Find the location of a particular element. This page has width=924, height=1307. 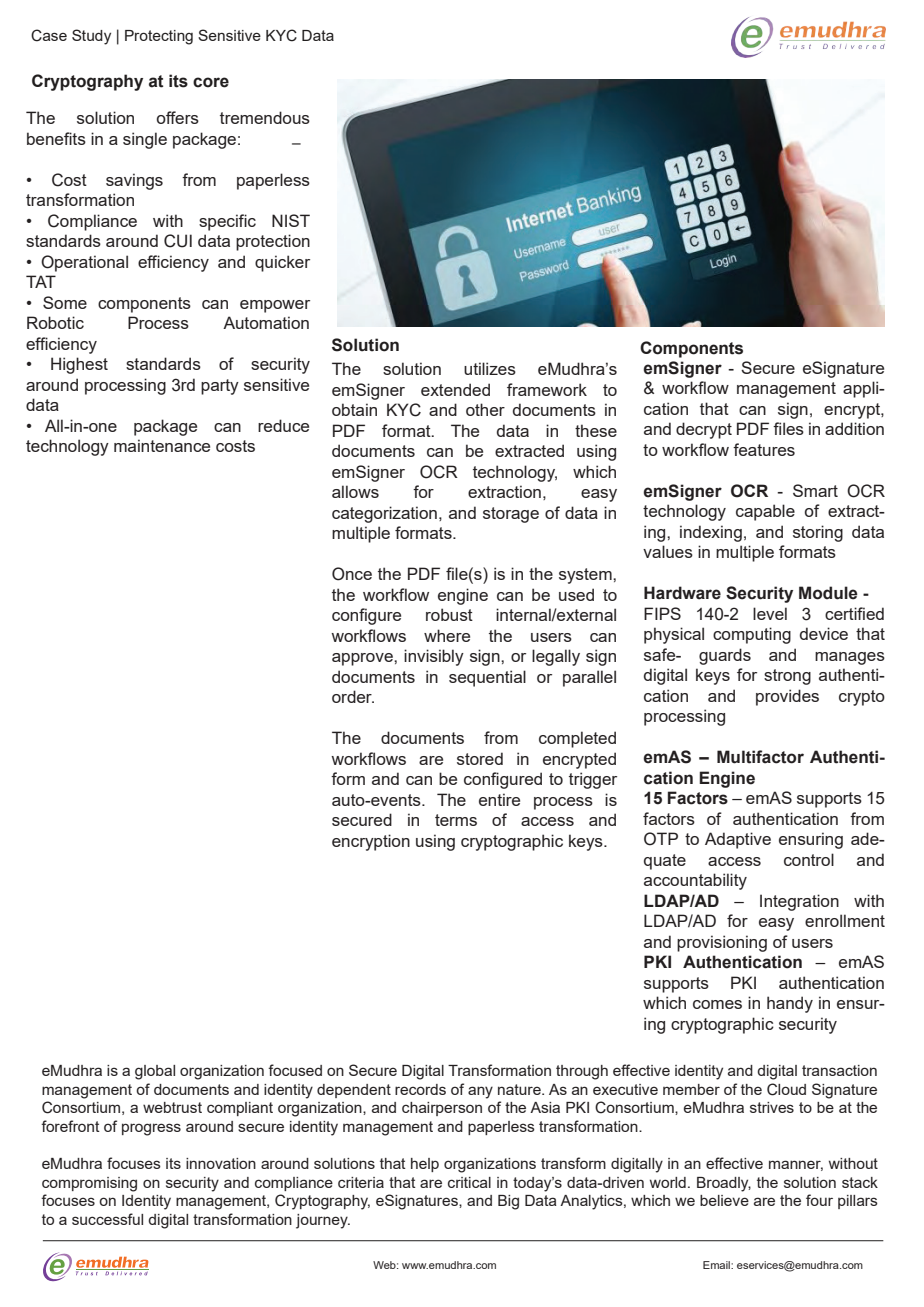

tremendous is located at coordinates (265, 117).
